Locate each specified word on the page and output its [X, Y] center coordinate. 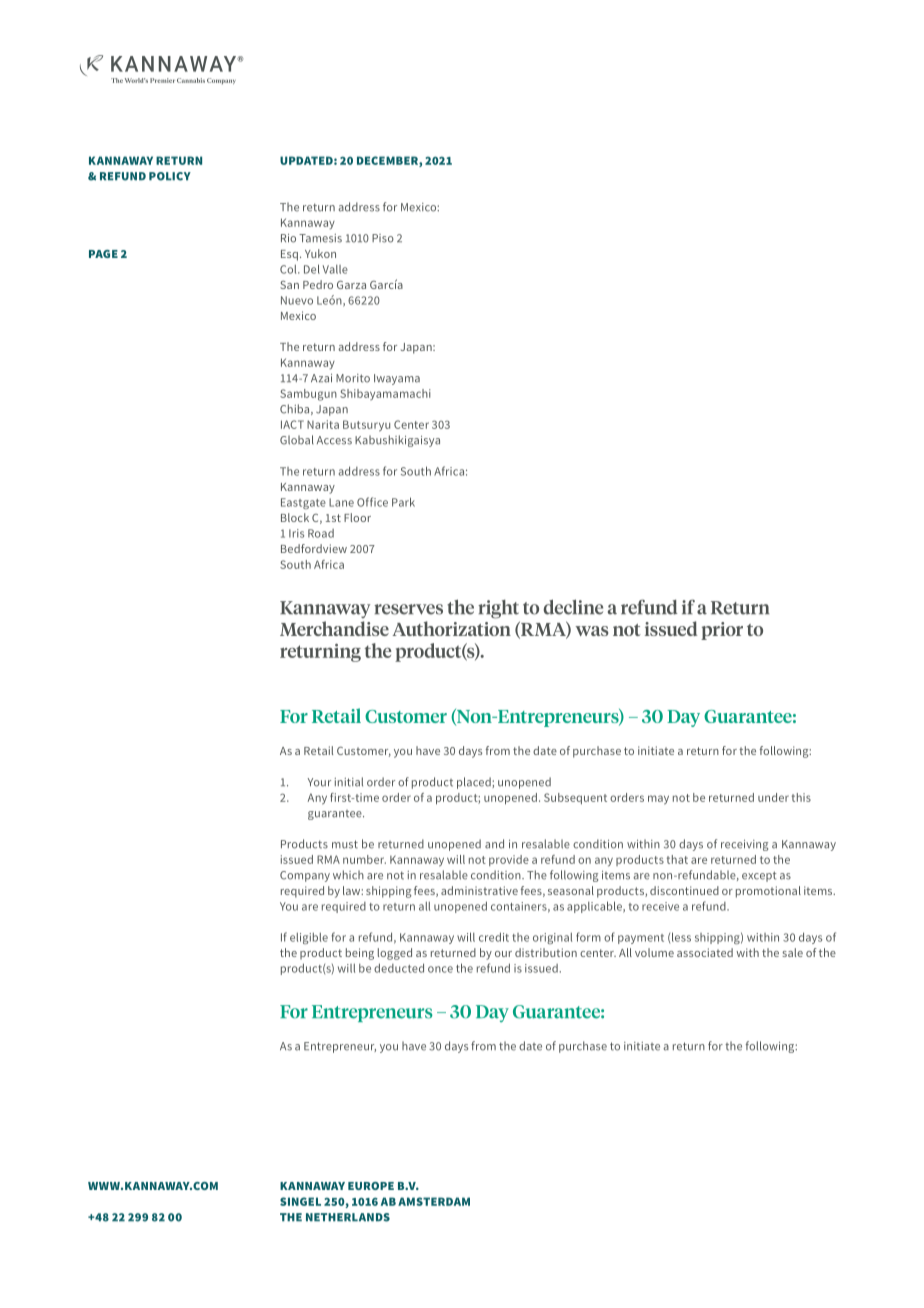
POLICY [170, 176]
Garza [351, 285]
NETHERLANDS [348, 1217]
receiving [744, 845]
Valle [335, 269]
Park [403, 502]
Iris [296, 533]
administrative [479, 890]
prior [722, 631]
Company [305, 876]
